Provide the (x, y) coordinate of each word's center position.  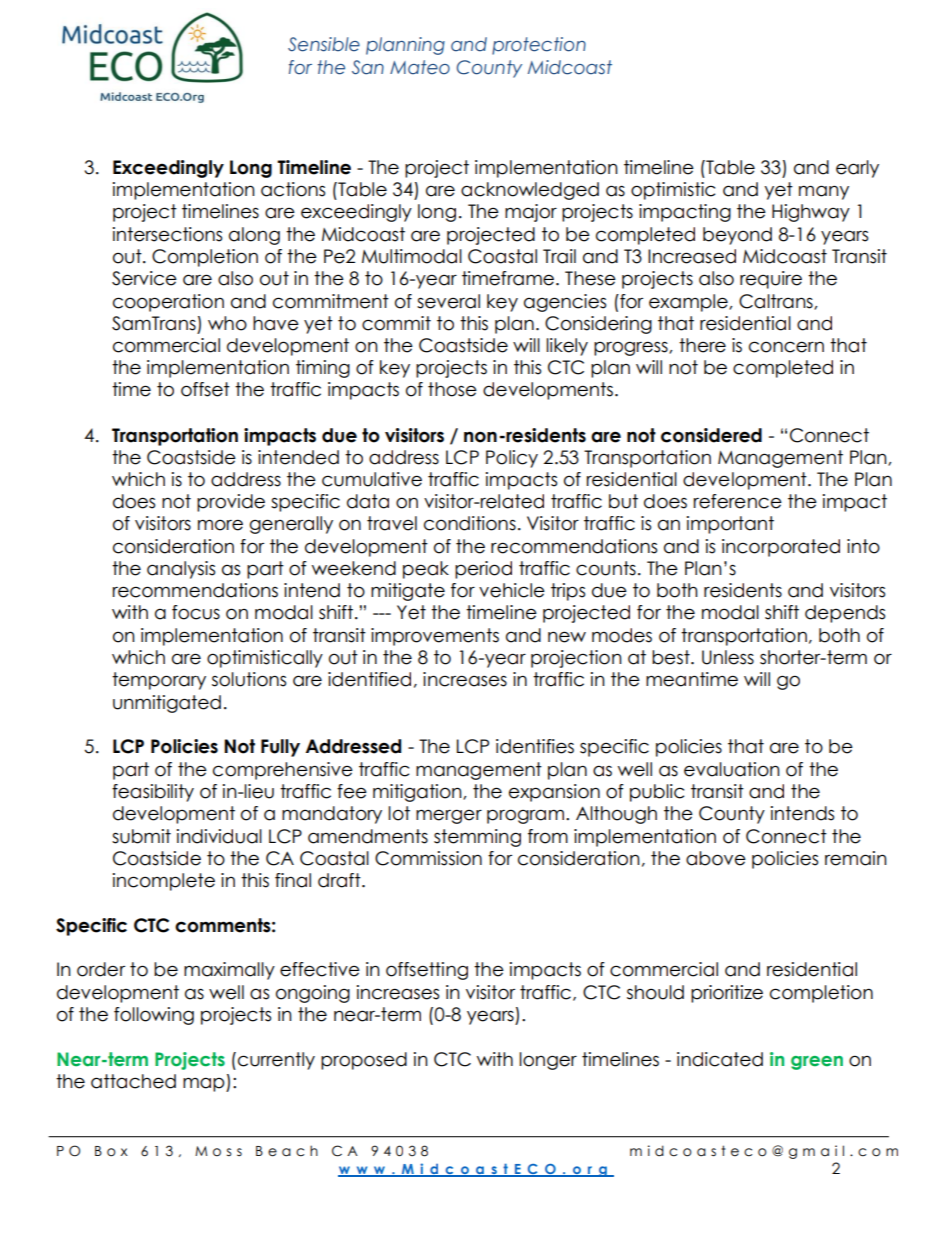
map (205, 1084)
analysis (181, 570)
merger (449, 816)
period (483, 570)
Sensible (324, 44)
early (857, 169)
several (448, 301)
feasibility (153, 793)
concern (786, 347)
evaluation (732, 769)
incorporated (781, 548)
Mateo (420, 67)
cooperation (168, 303)
